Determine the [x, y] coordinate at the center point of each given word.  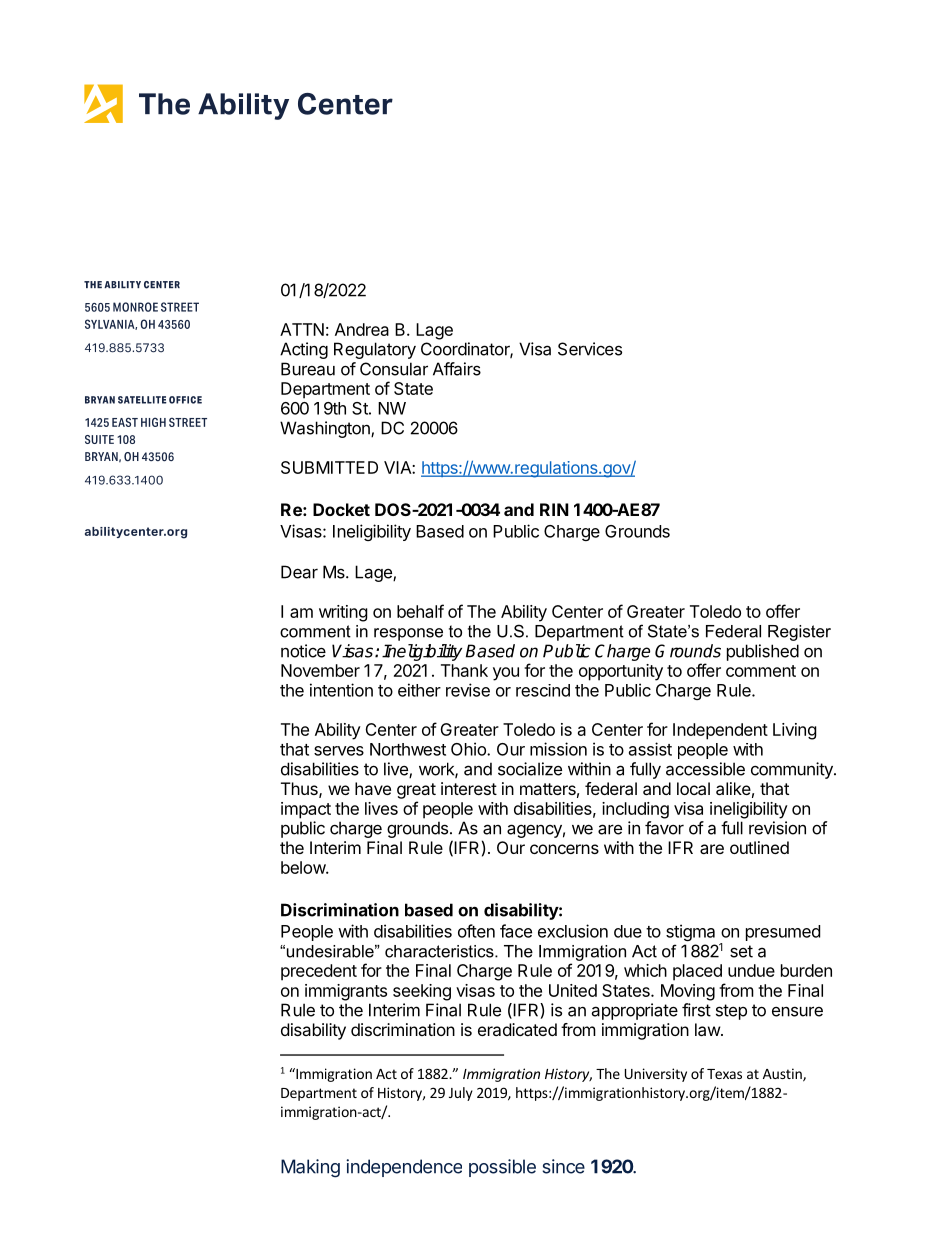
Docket [341, 509]
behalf [420, 611]
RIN [554, 509]
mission [558, 749]
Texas [724, 1074]
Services [590, 349]
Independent [720, 731]
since [563, 1166]
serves [339, 751]
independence [404, 1168]
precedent [319, 972]
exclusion [573, 931]
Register [799, 633]
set [741, 951]
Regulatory [375, 350]
